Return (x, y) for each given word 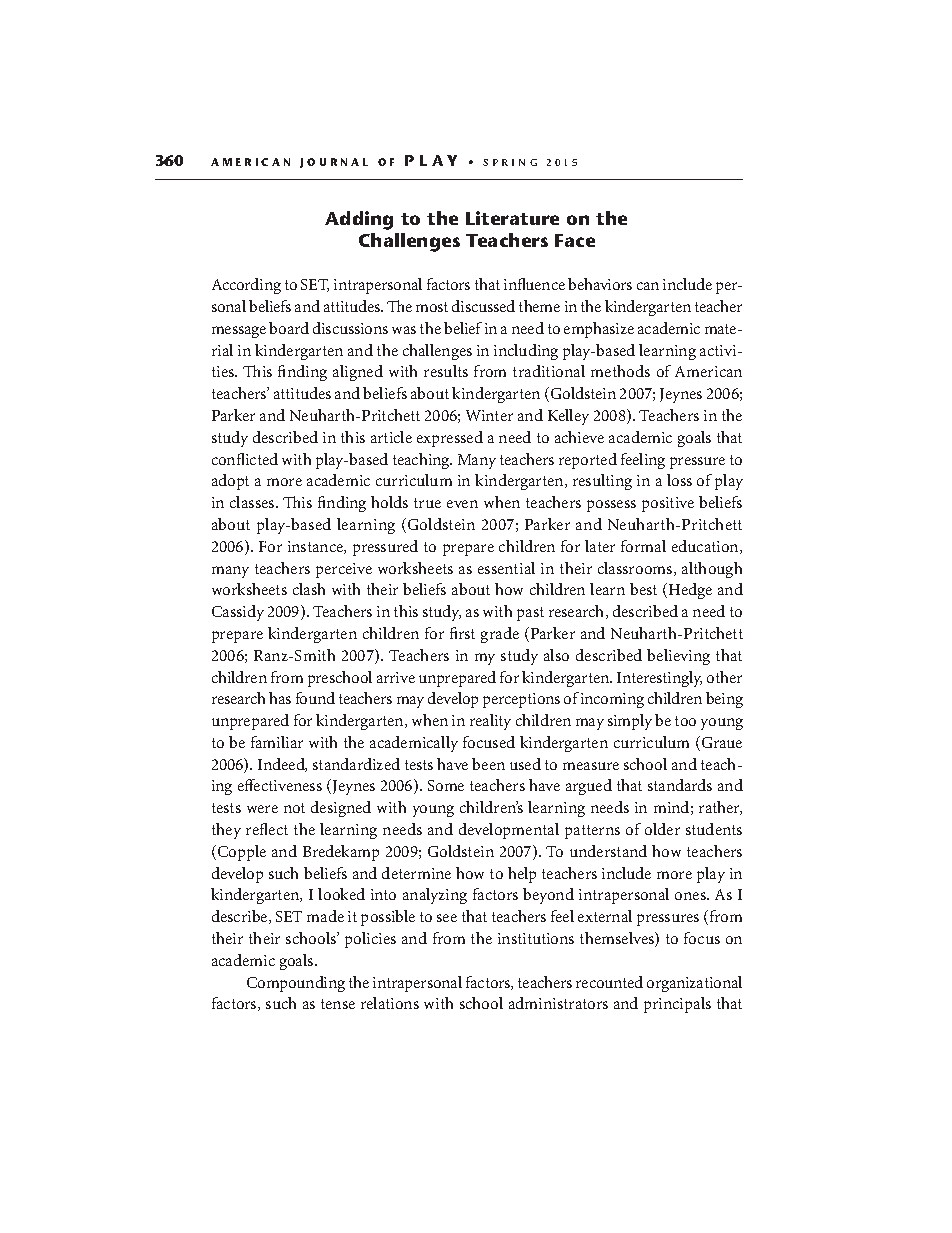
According (246, 286)
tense (338, 1004)
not (294, 808)
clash (309, 589)
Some (446, 785)
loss (679, 480)
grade (500, 635)
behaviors (600, 284)
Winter (489, 415)
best (643, 589)
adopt (230, 482)
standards (680, 785)
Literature (512, 218)
